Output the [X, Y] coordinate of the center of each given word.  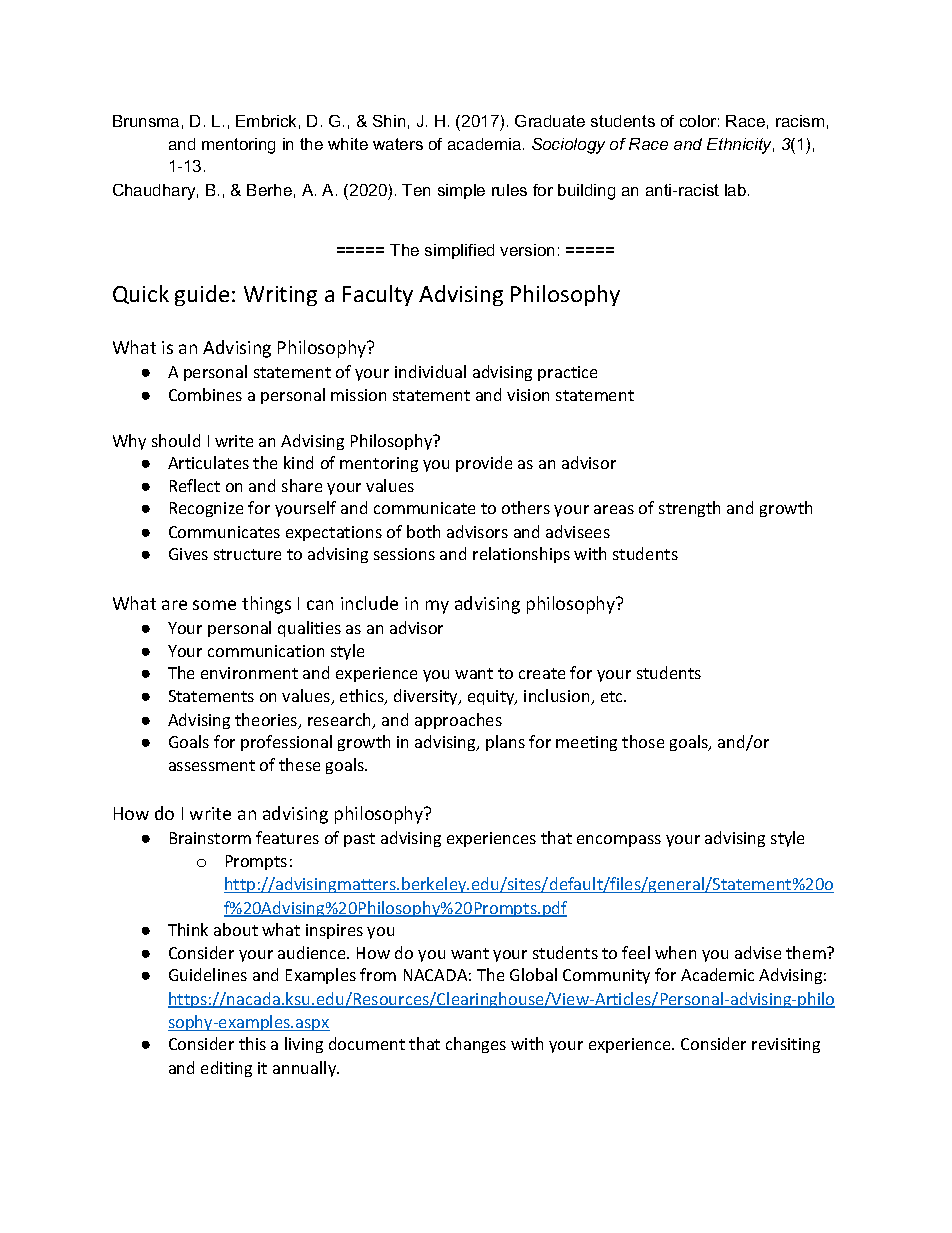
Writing [280, 296]
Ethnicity [740, 146]
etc [613, 696]
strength [689, 509]
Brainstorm [210, 838]
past [359, 840]
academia [484, 144]
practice [567, 373]
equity [492, 697]
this [252, 1043]
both [423, 531]
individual [430, 371]
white [348, 144]
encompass [619, 841]
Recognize [206, 509]
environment [249, 673]
